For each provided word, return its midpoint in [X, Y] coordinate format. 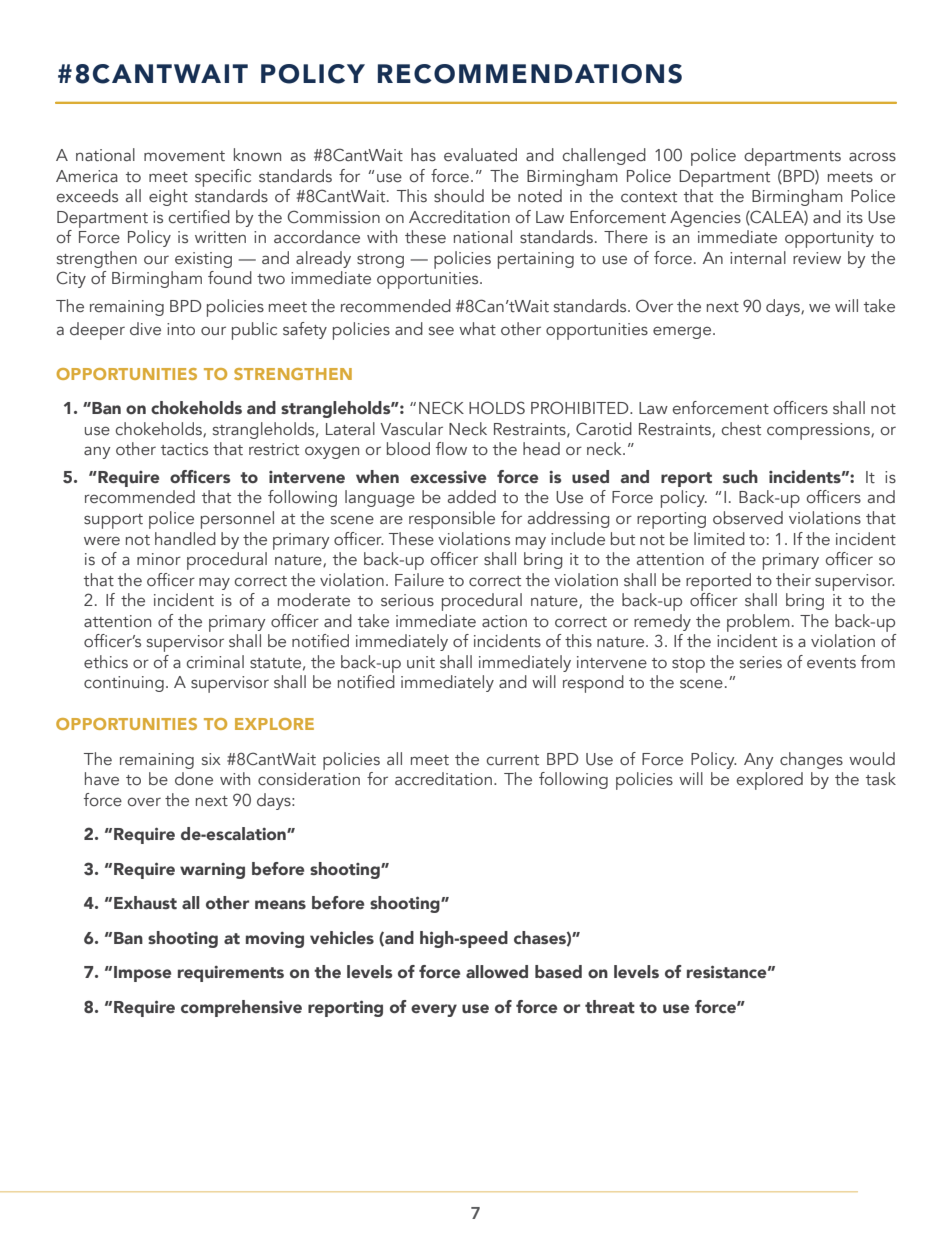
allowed [497, 972]
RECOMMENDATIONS [530, 74]
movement [184, 156]
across [872, 157]
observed [748, 518]
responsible [452, 520]
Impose [142, 974]
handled [185, 539]
